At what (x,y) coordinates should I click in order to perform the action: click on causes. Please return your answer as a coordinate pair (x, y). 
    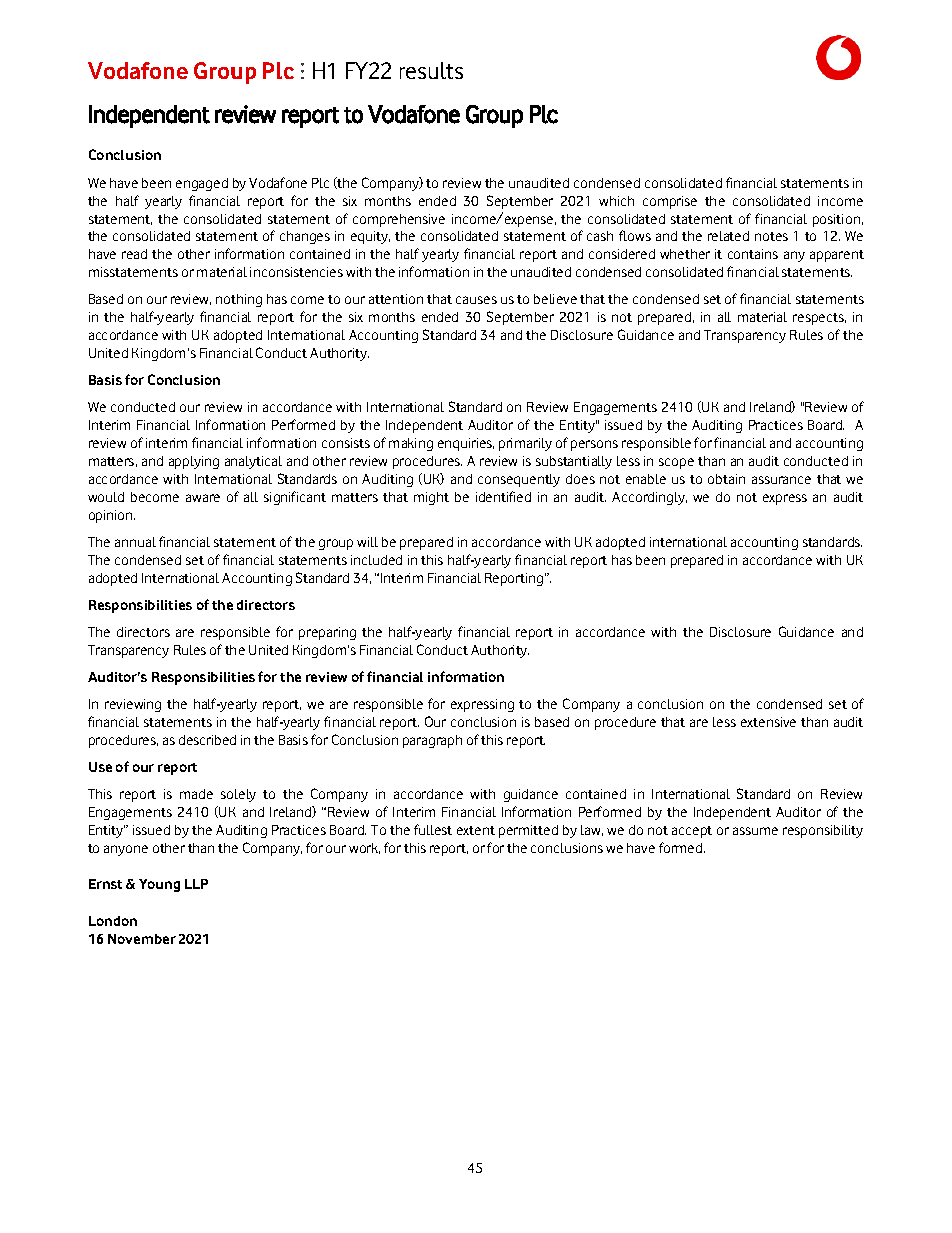
    Looking at the image, I should click on (476, 300).
